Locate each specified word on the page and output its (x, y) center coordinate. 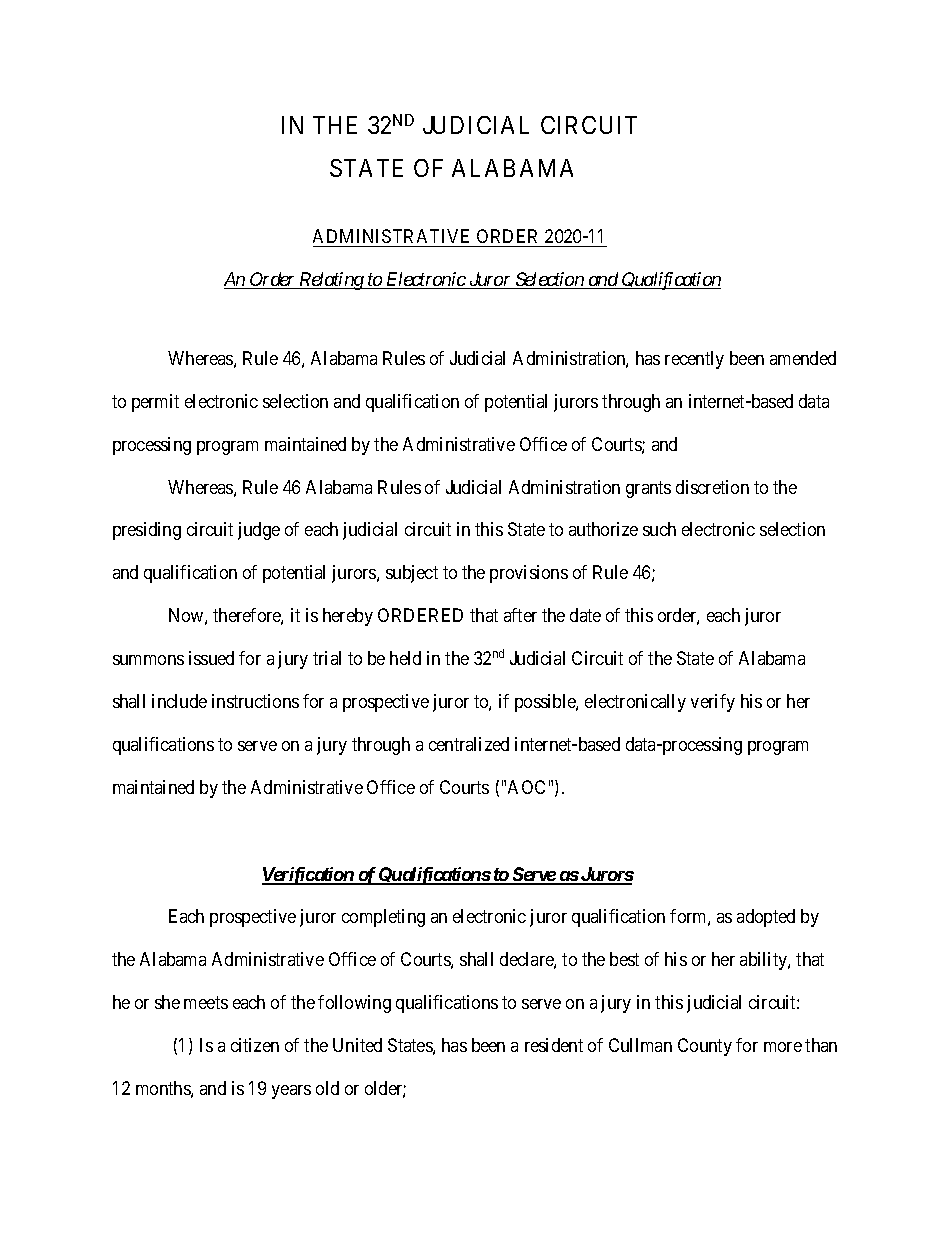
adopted (766, 918)
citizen (255, 1045)
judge (259, 531)
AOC (526, 787)
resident (554, 1045)
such (659, 529)
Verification (308, 876)
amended (803, 358)
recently (694, 360)
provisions (529, 574)
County (705, 1047)
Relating (331, 281)
